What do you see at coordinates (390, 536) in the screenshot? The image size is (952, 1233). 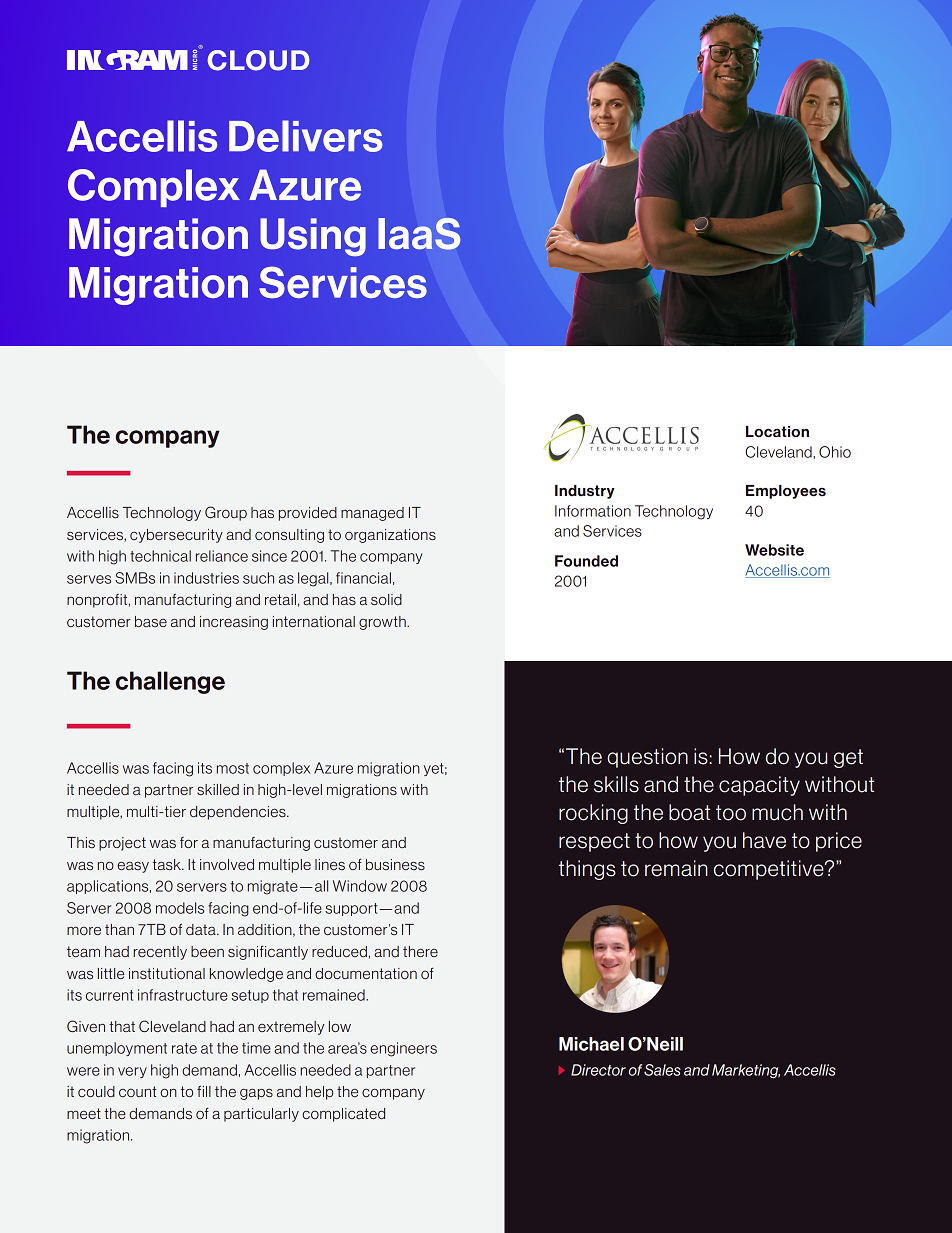 I see `organizations` at bounding box center [390, 536].
